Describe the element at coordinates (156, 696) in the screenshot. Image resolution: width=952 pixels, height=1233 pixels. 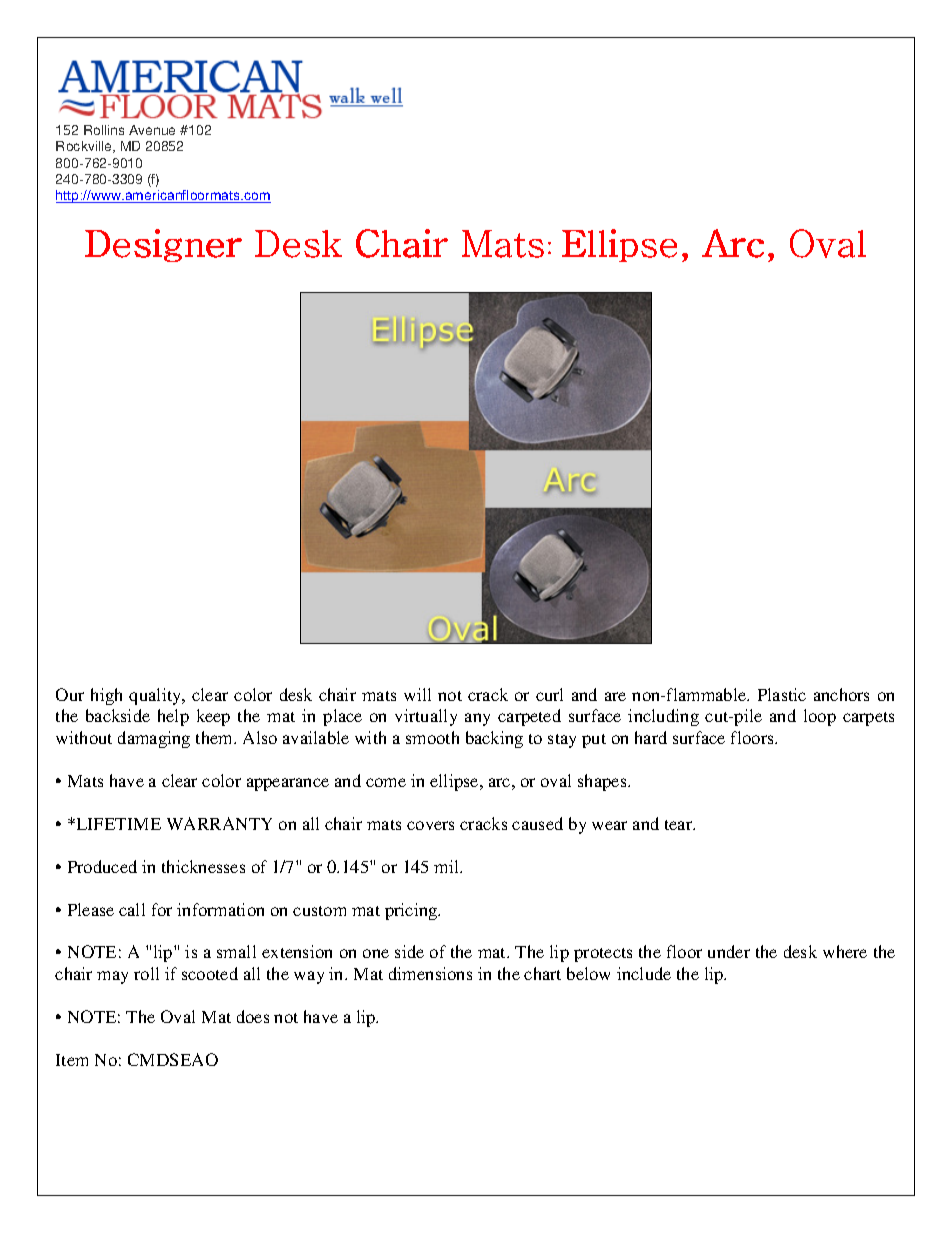
I see `quality` at that location.
